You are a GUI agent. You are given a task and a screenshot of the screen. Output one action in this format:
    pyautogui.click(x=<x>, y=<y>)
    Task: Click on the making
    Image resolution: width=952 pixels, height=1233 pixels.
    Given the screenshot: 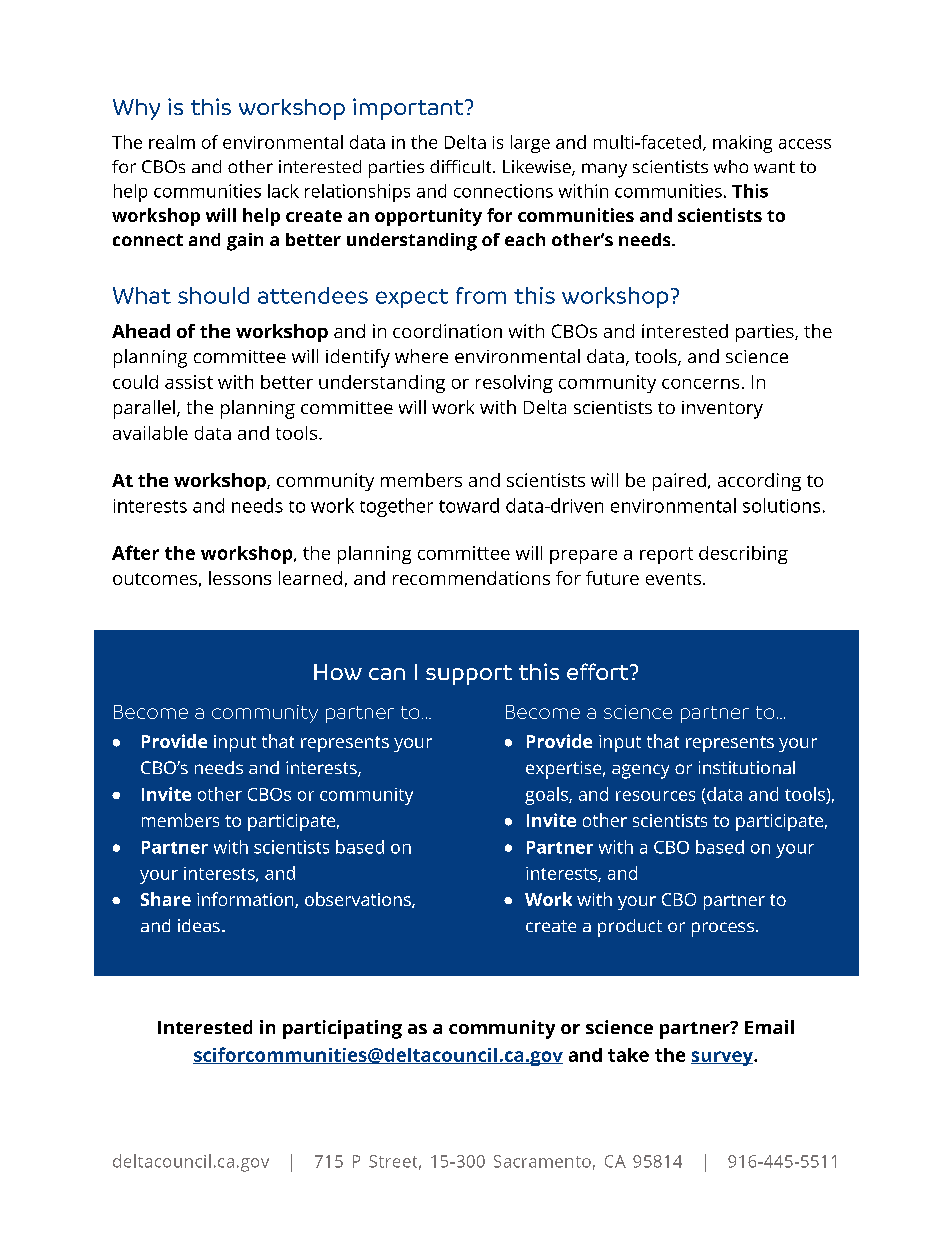 What is the action you would take?
    pyautogui.click(x=742, y=144)
